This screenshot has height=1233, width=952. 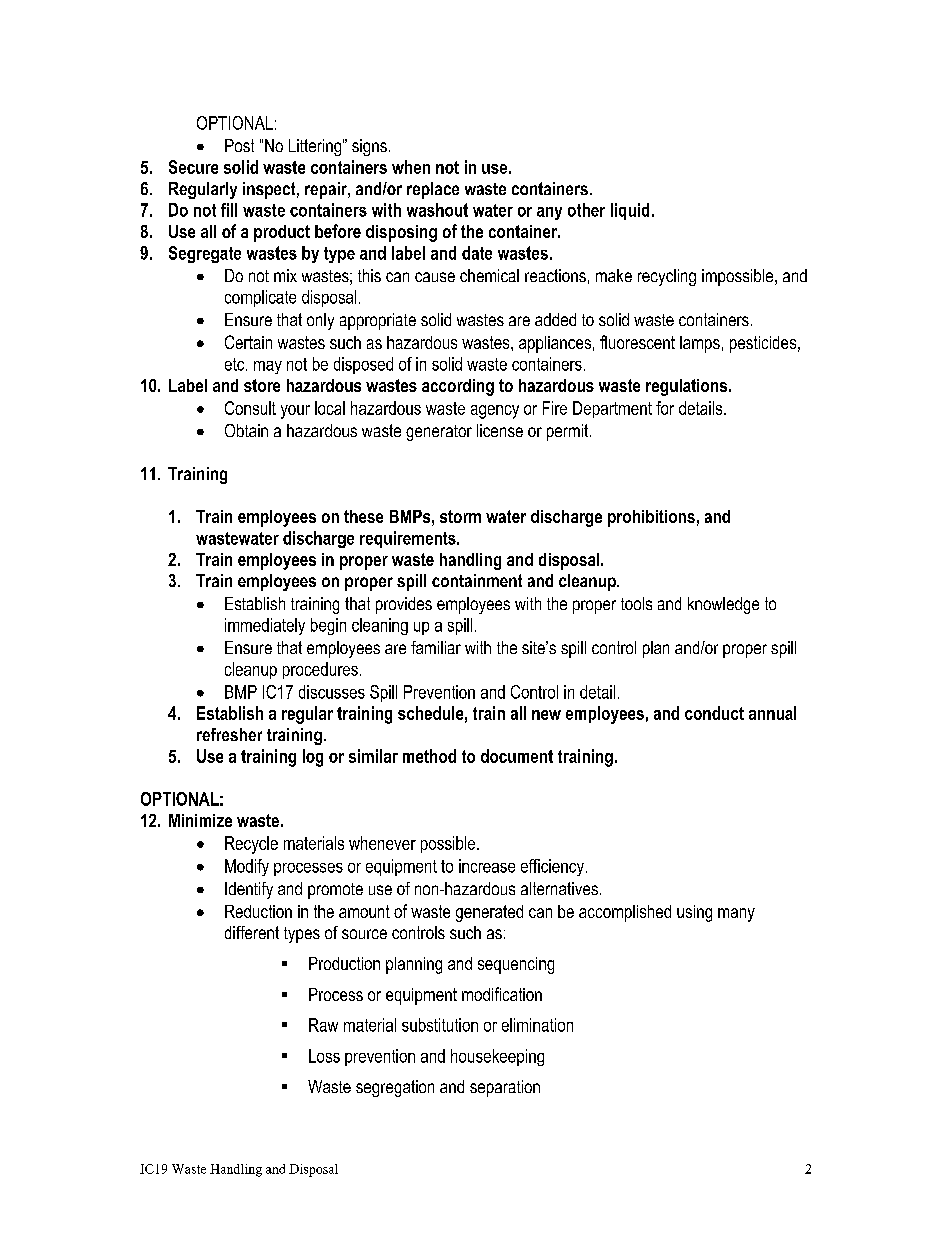 What do you see at coordinates (433, 190) in the screenshot?
I see `replace` at bounding box center [433, 190].
